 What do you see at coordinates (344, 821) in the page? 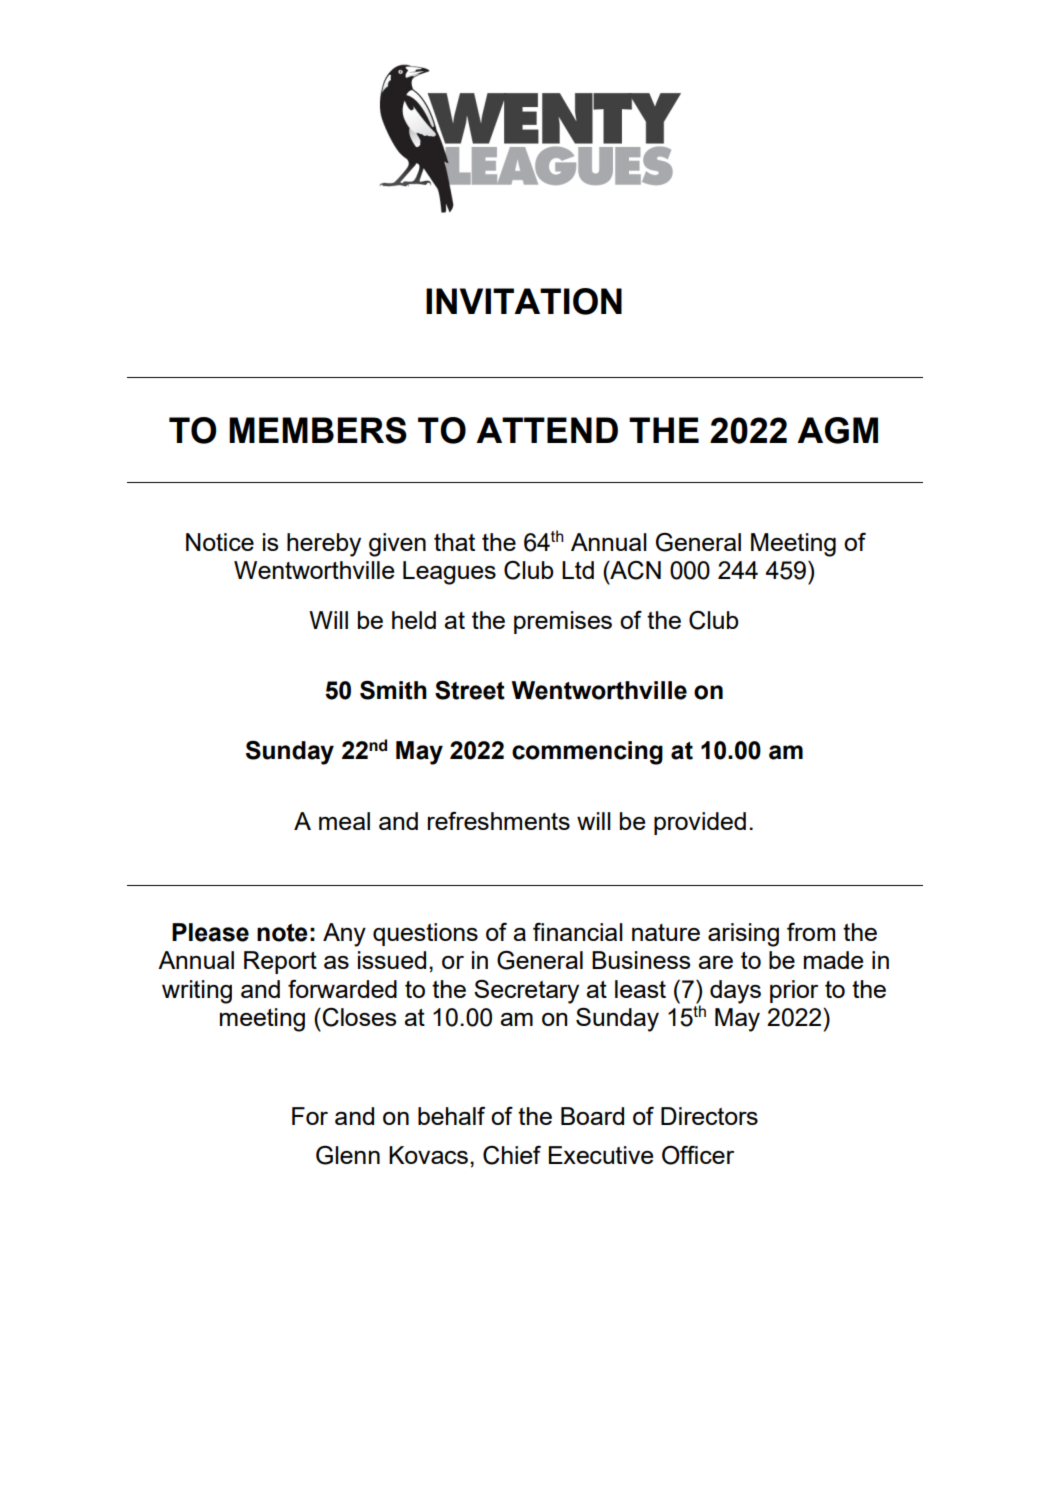
I see `meal` at bounding box center [344, 821].
